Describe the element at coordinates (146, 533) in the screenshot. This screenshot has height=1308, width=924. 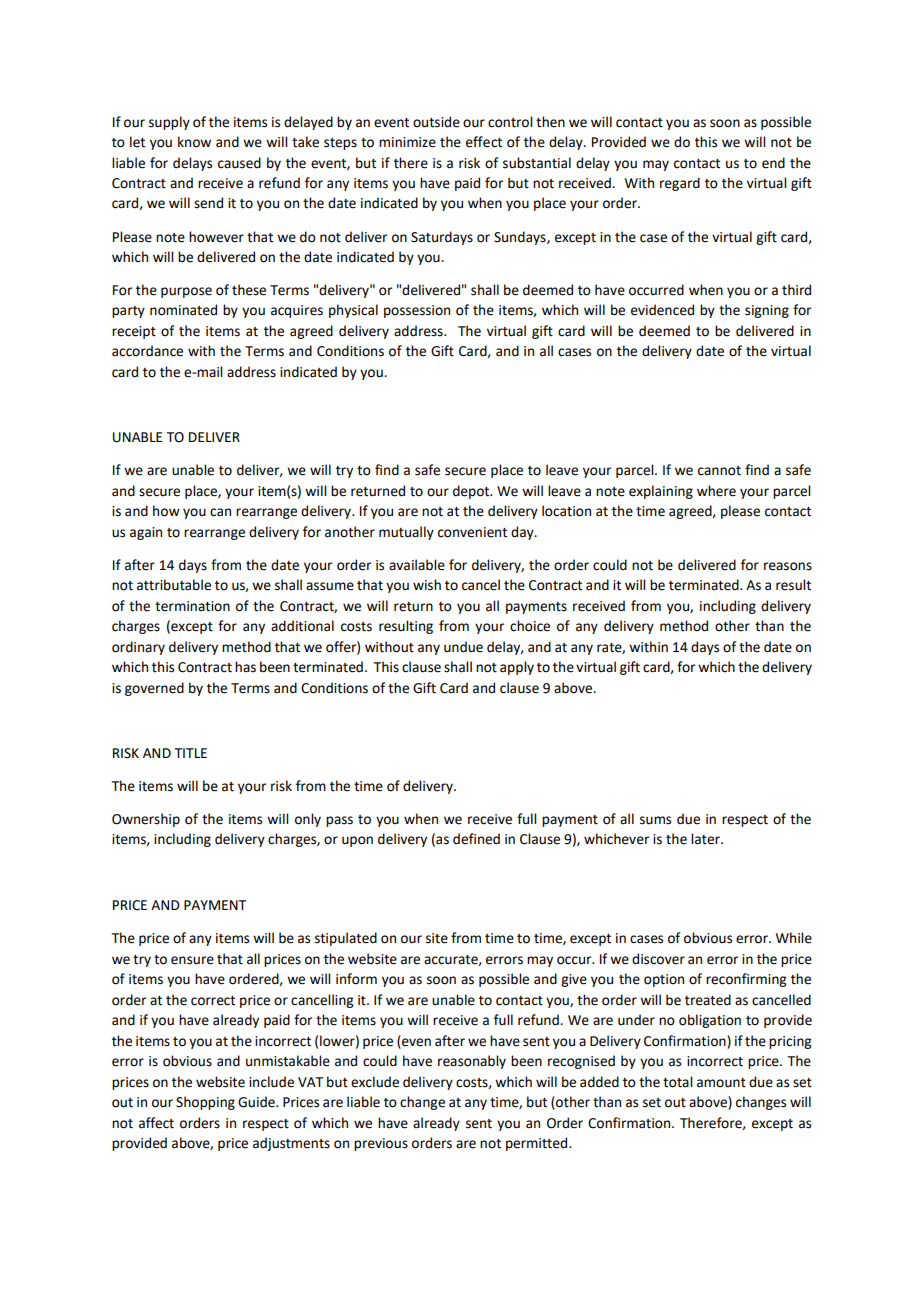
I see `again` at that location.
